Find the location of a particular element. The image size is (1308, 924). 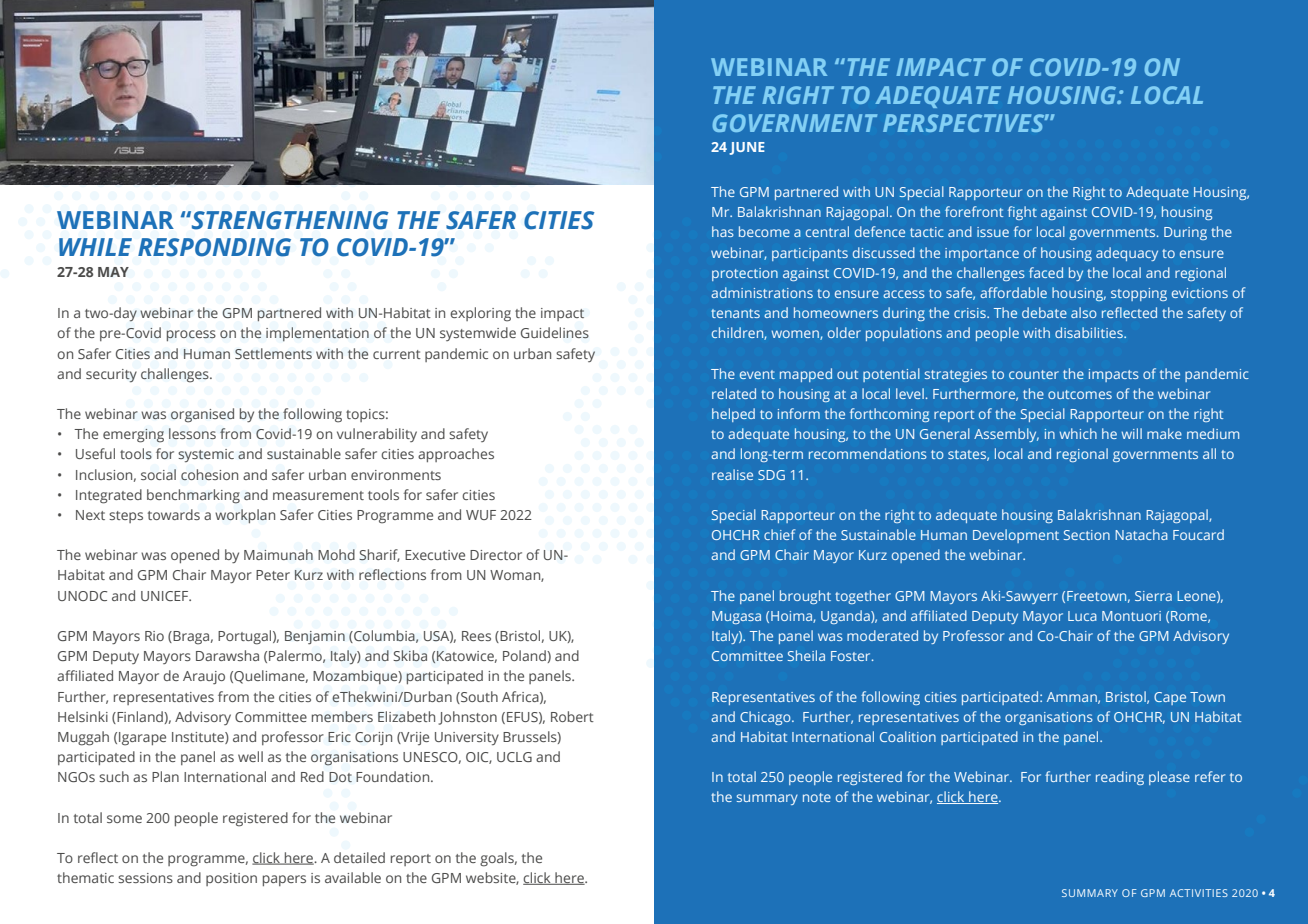

helped is located at coordinates (733, 415).
